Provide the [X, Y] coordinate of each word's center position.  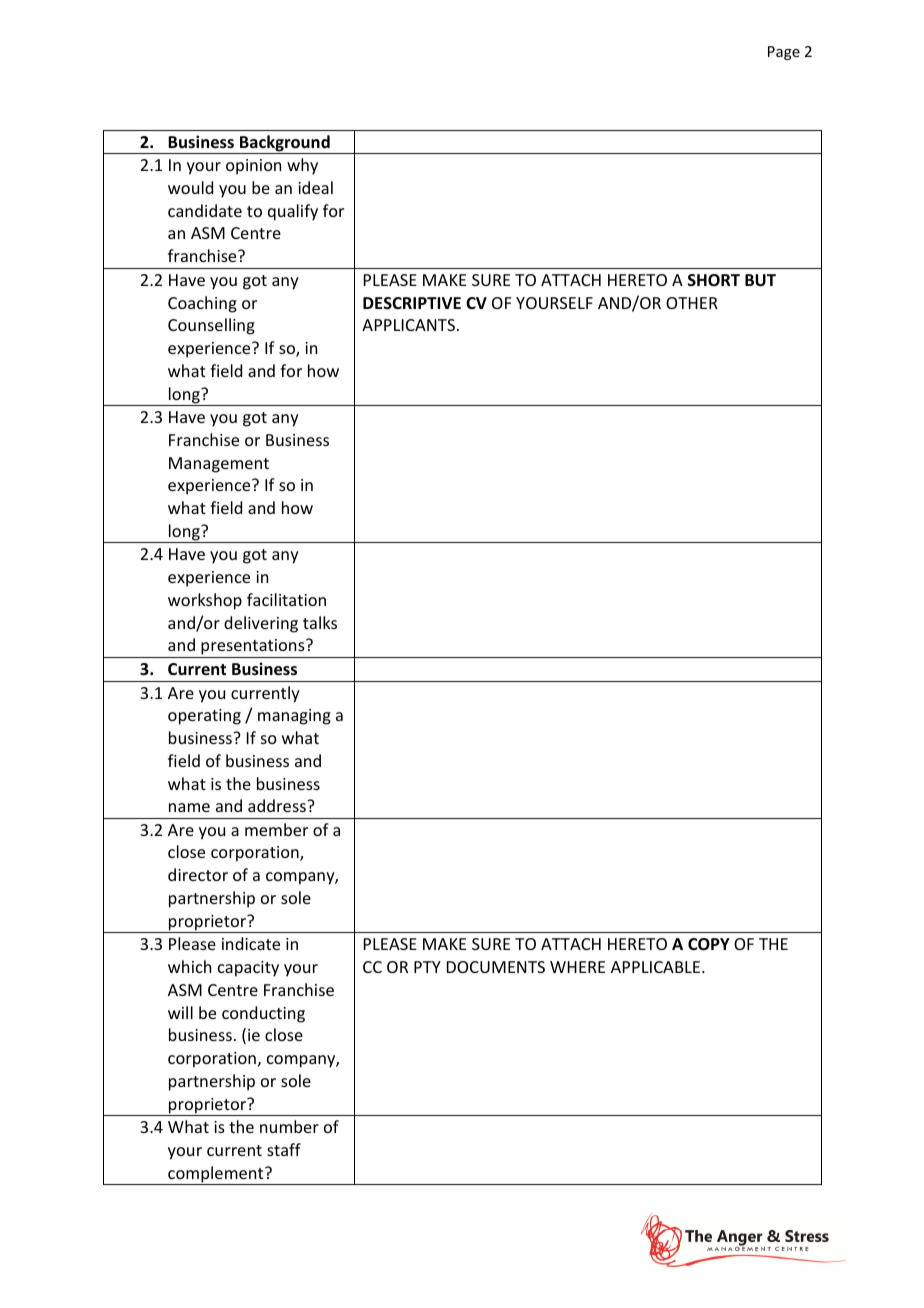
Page [784, 53]
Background [285, 144]
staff [284, 1149]
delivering [261, 624]
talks [320, 622]
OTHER [692, 303]
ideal [315, 187]
